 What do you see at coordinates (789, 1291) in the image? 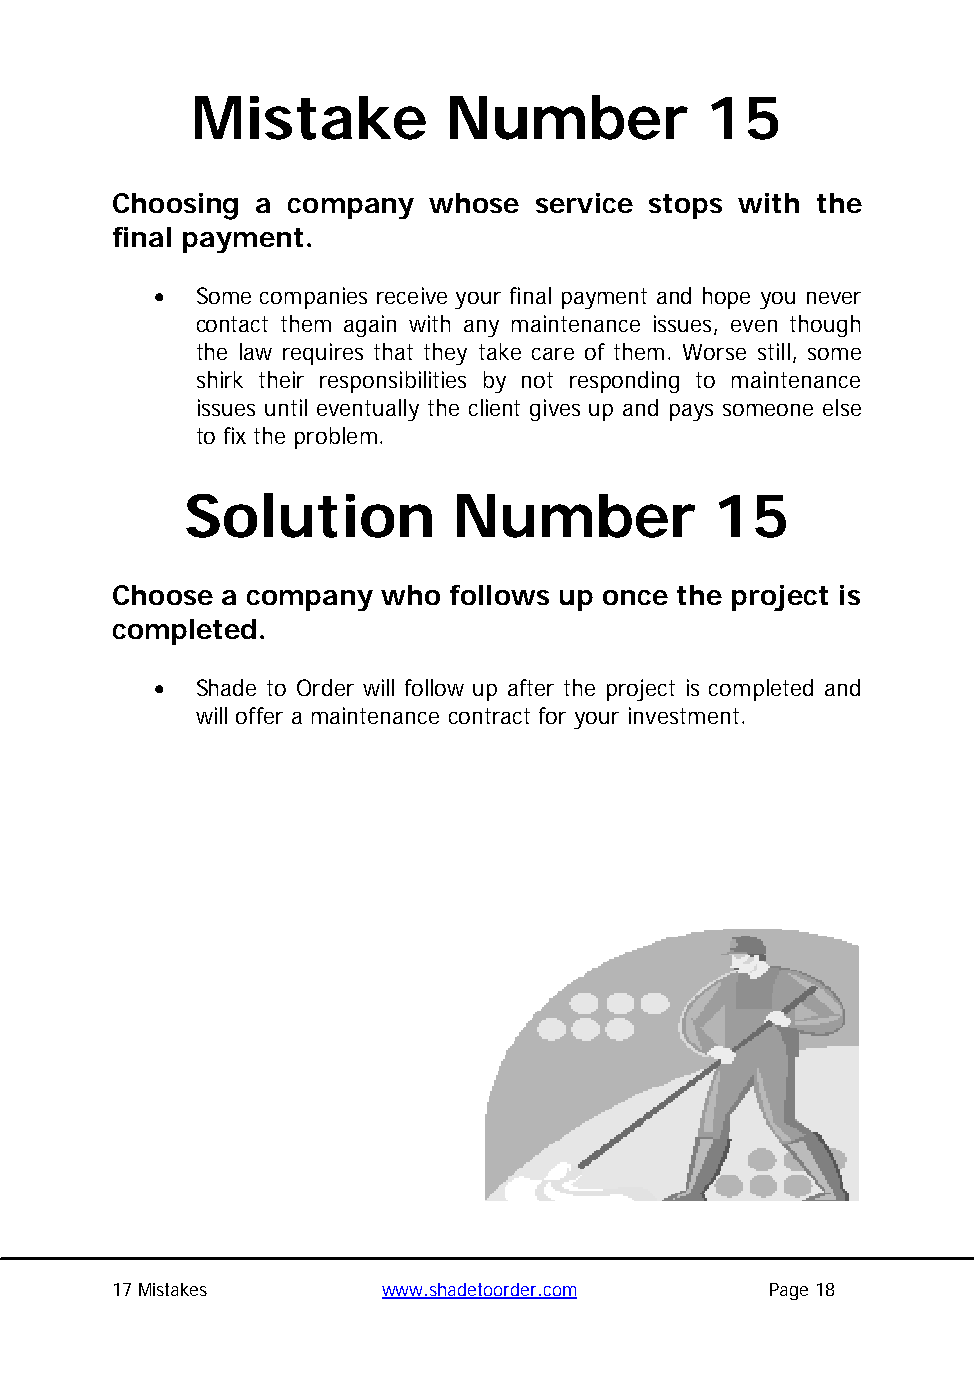
I see `Page` at bounding box center [789, 1291].
